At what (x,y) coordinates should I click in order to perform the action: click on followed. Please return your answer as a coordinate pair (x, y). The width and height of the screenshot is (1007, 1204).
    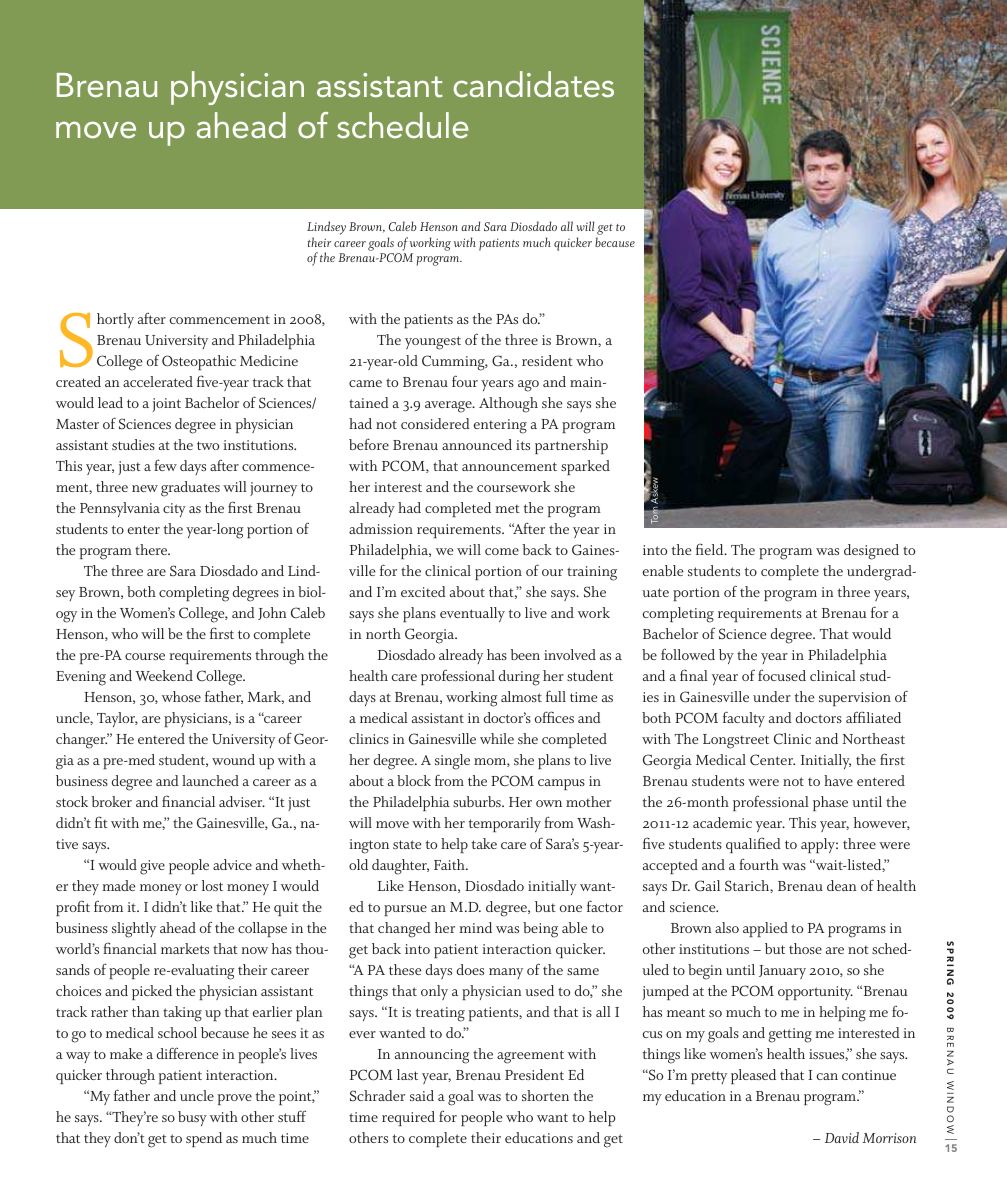
    Looking at the image, I should click on (688, 654).
